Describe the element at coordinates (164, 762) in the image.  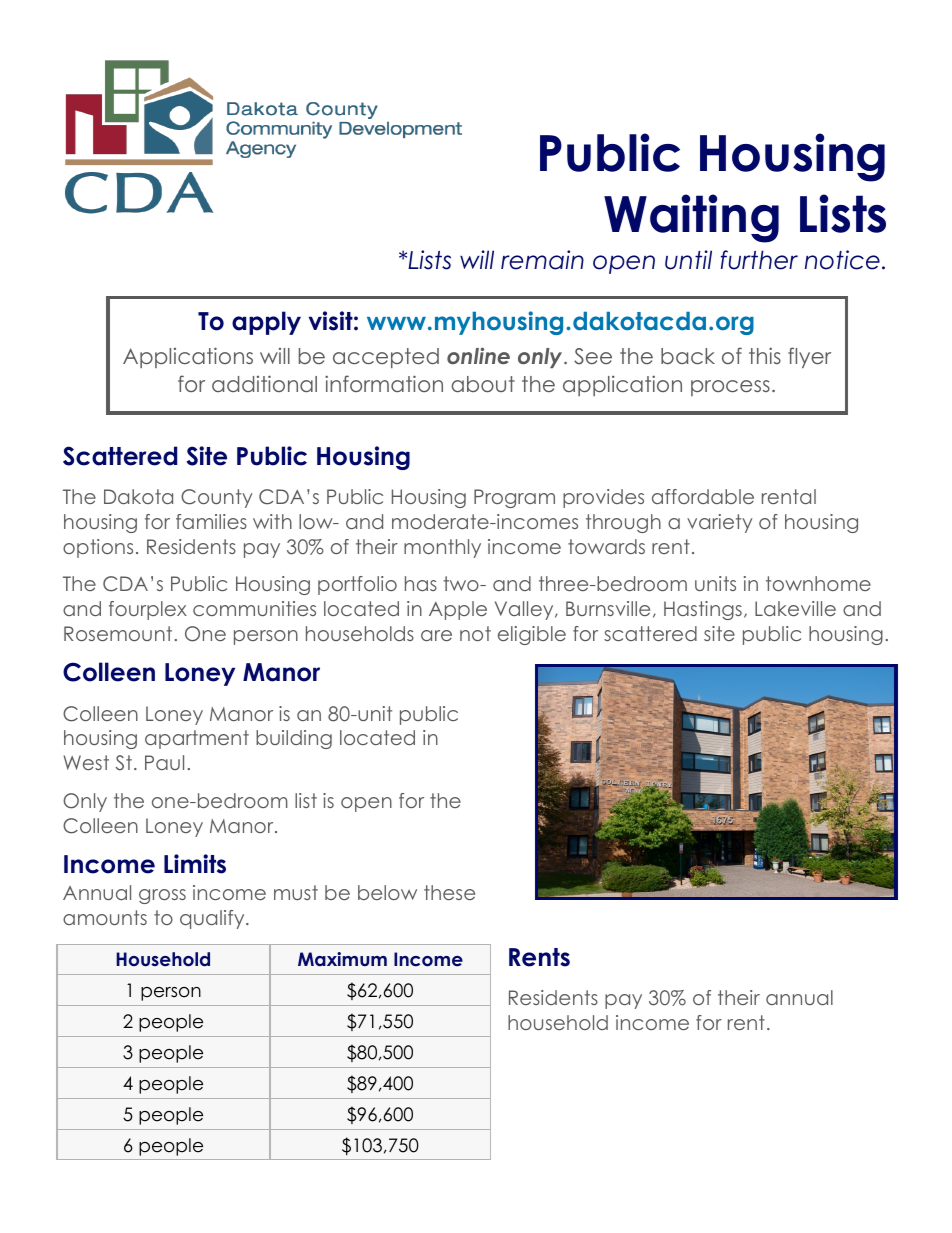
I see `Paul` at that location.
